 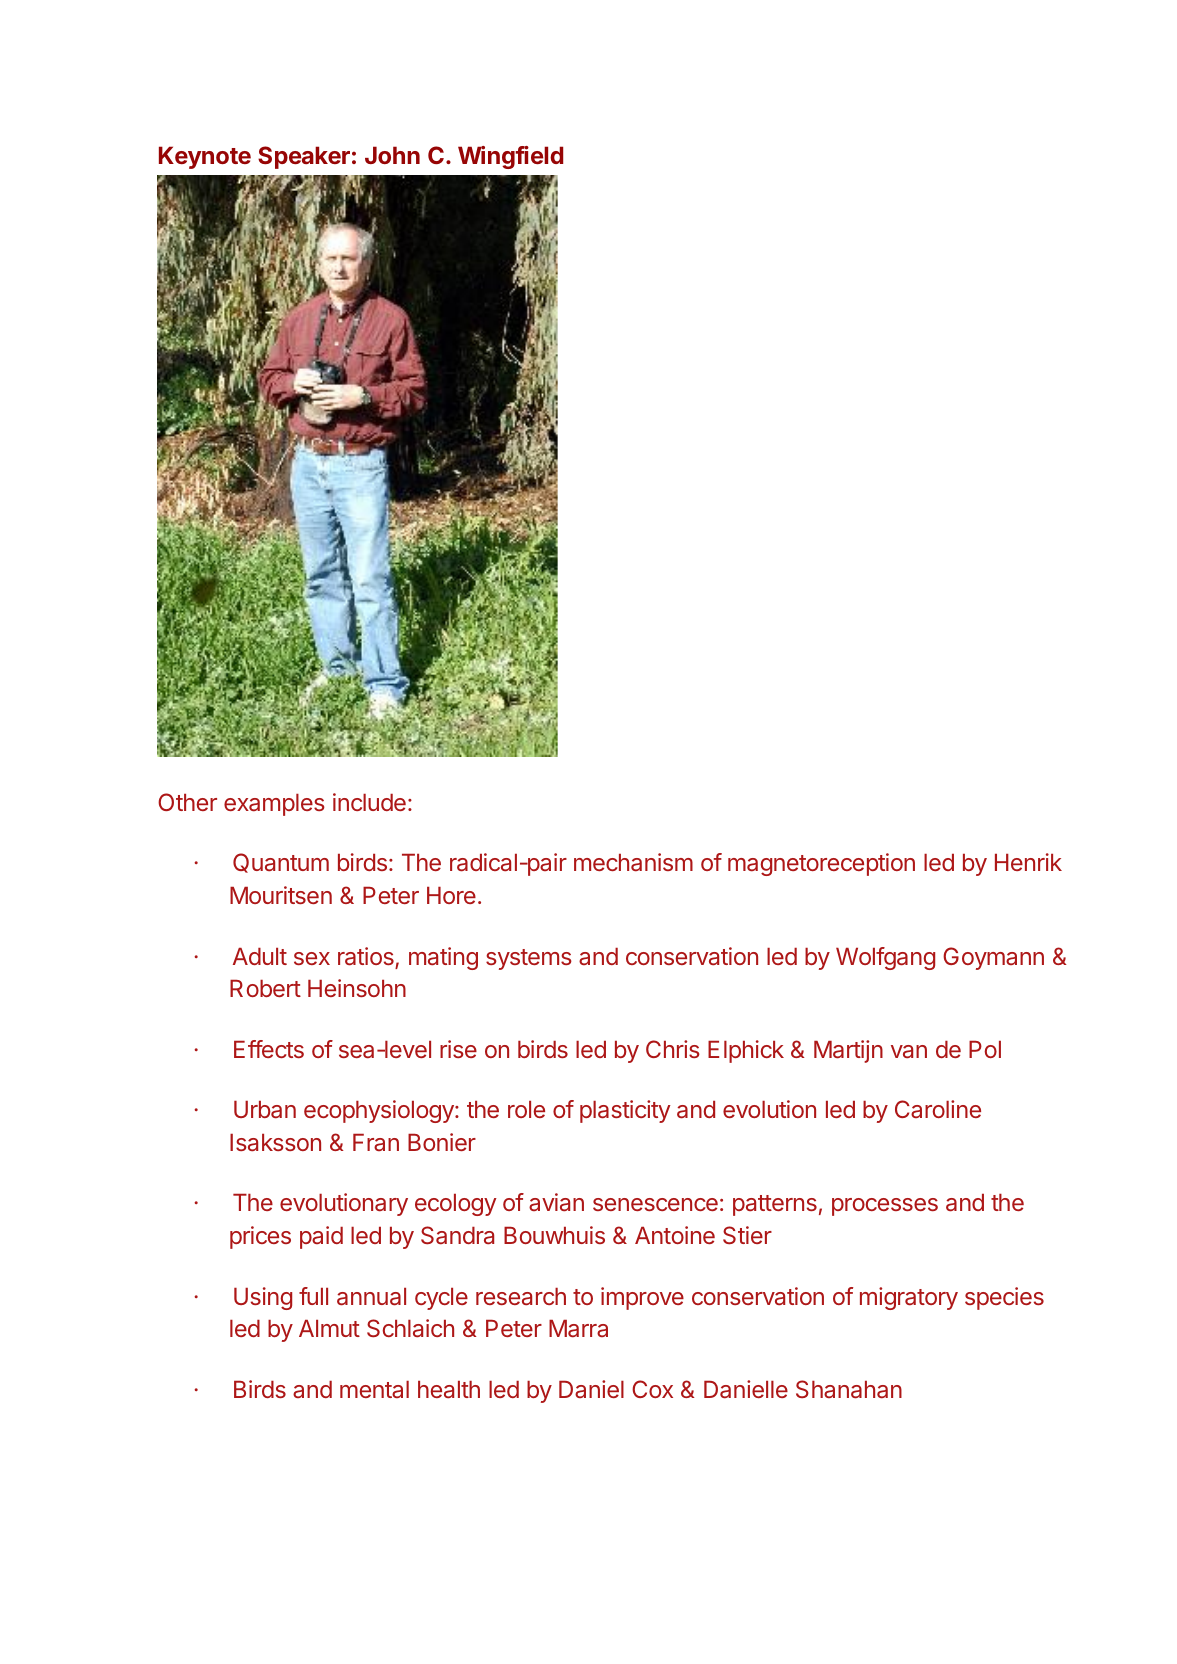 I want to click on Speaker, so click(x=304, y=157).
